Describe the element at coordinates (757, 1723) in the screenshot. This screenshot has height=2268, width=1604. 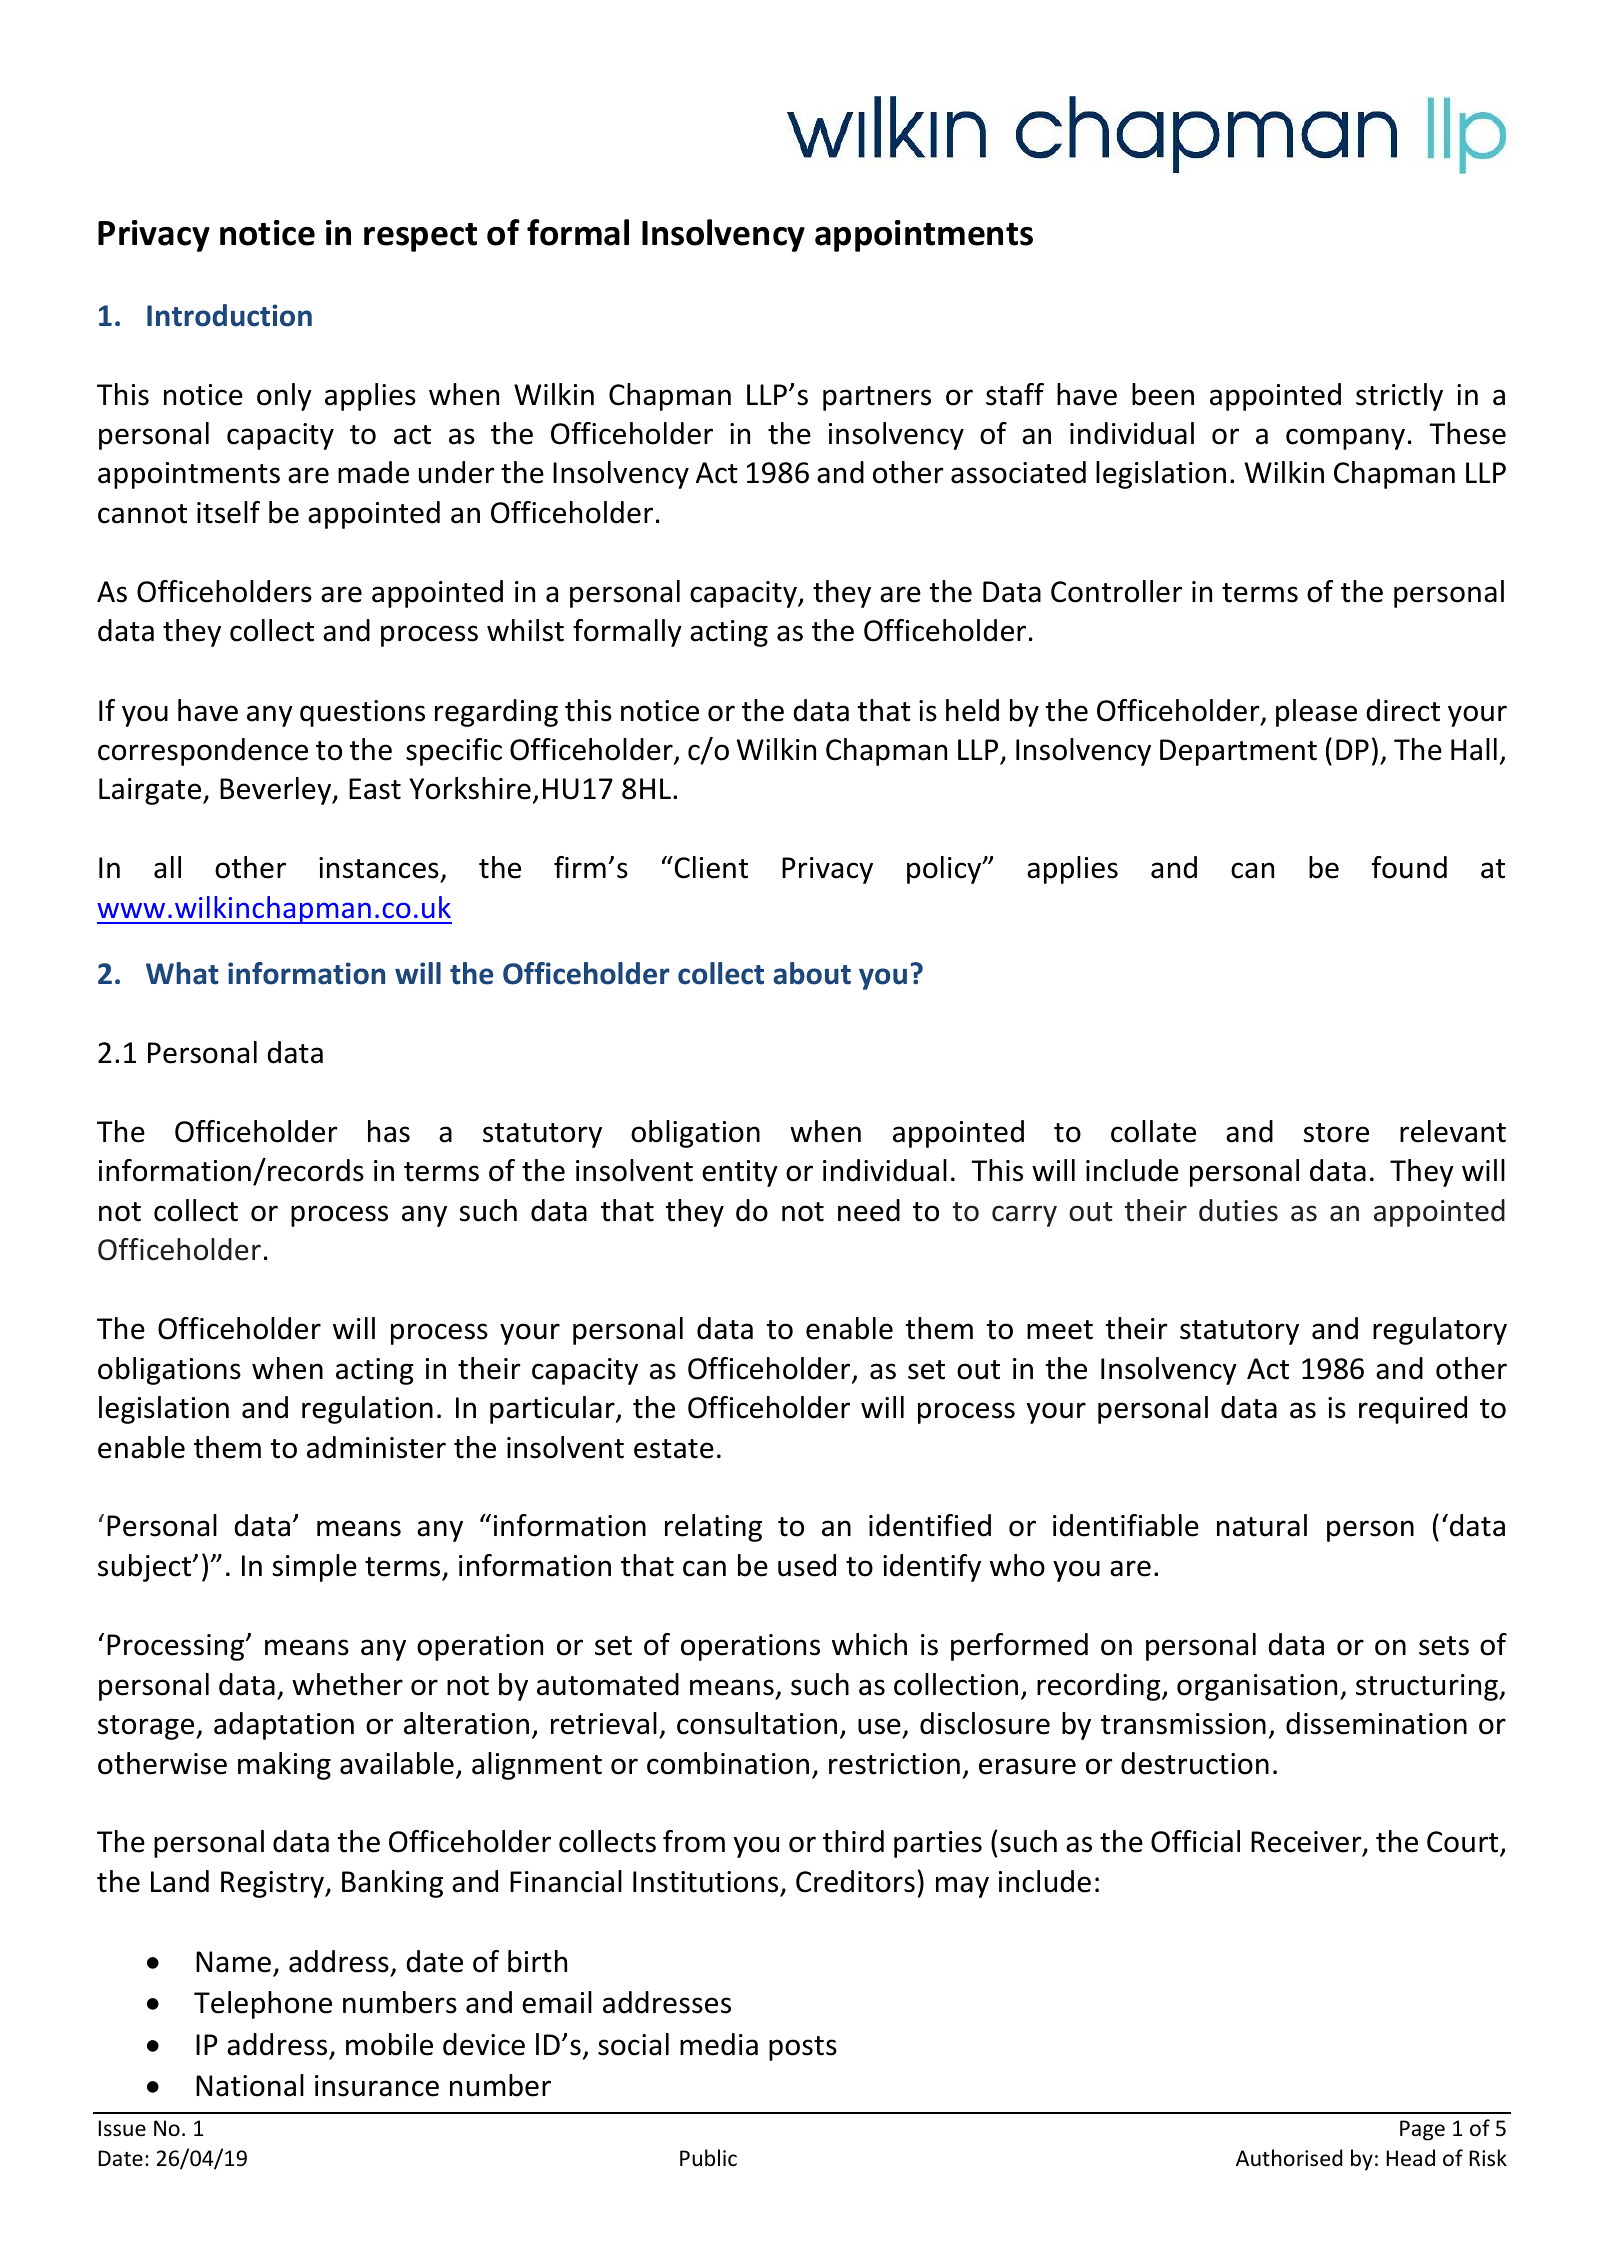
I see `consultation` at that location.
